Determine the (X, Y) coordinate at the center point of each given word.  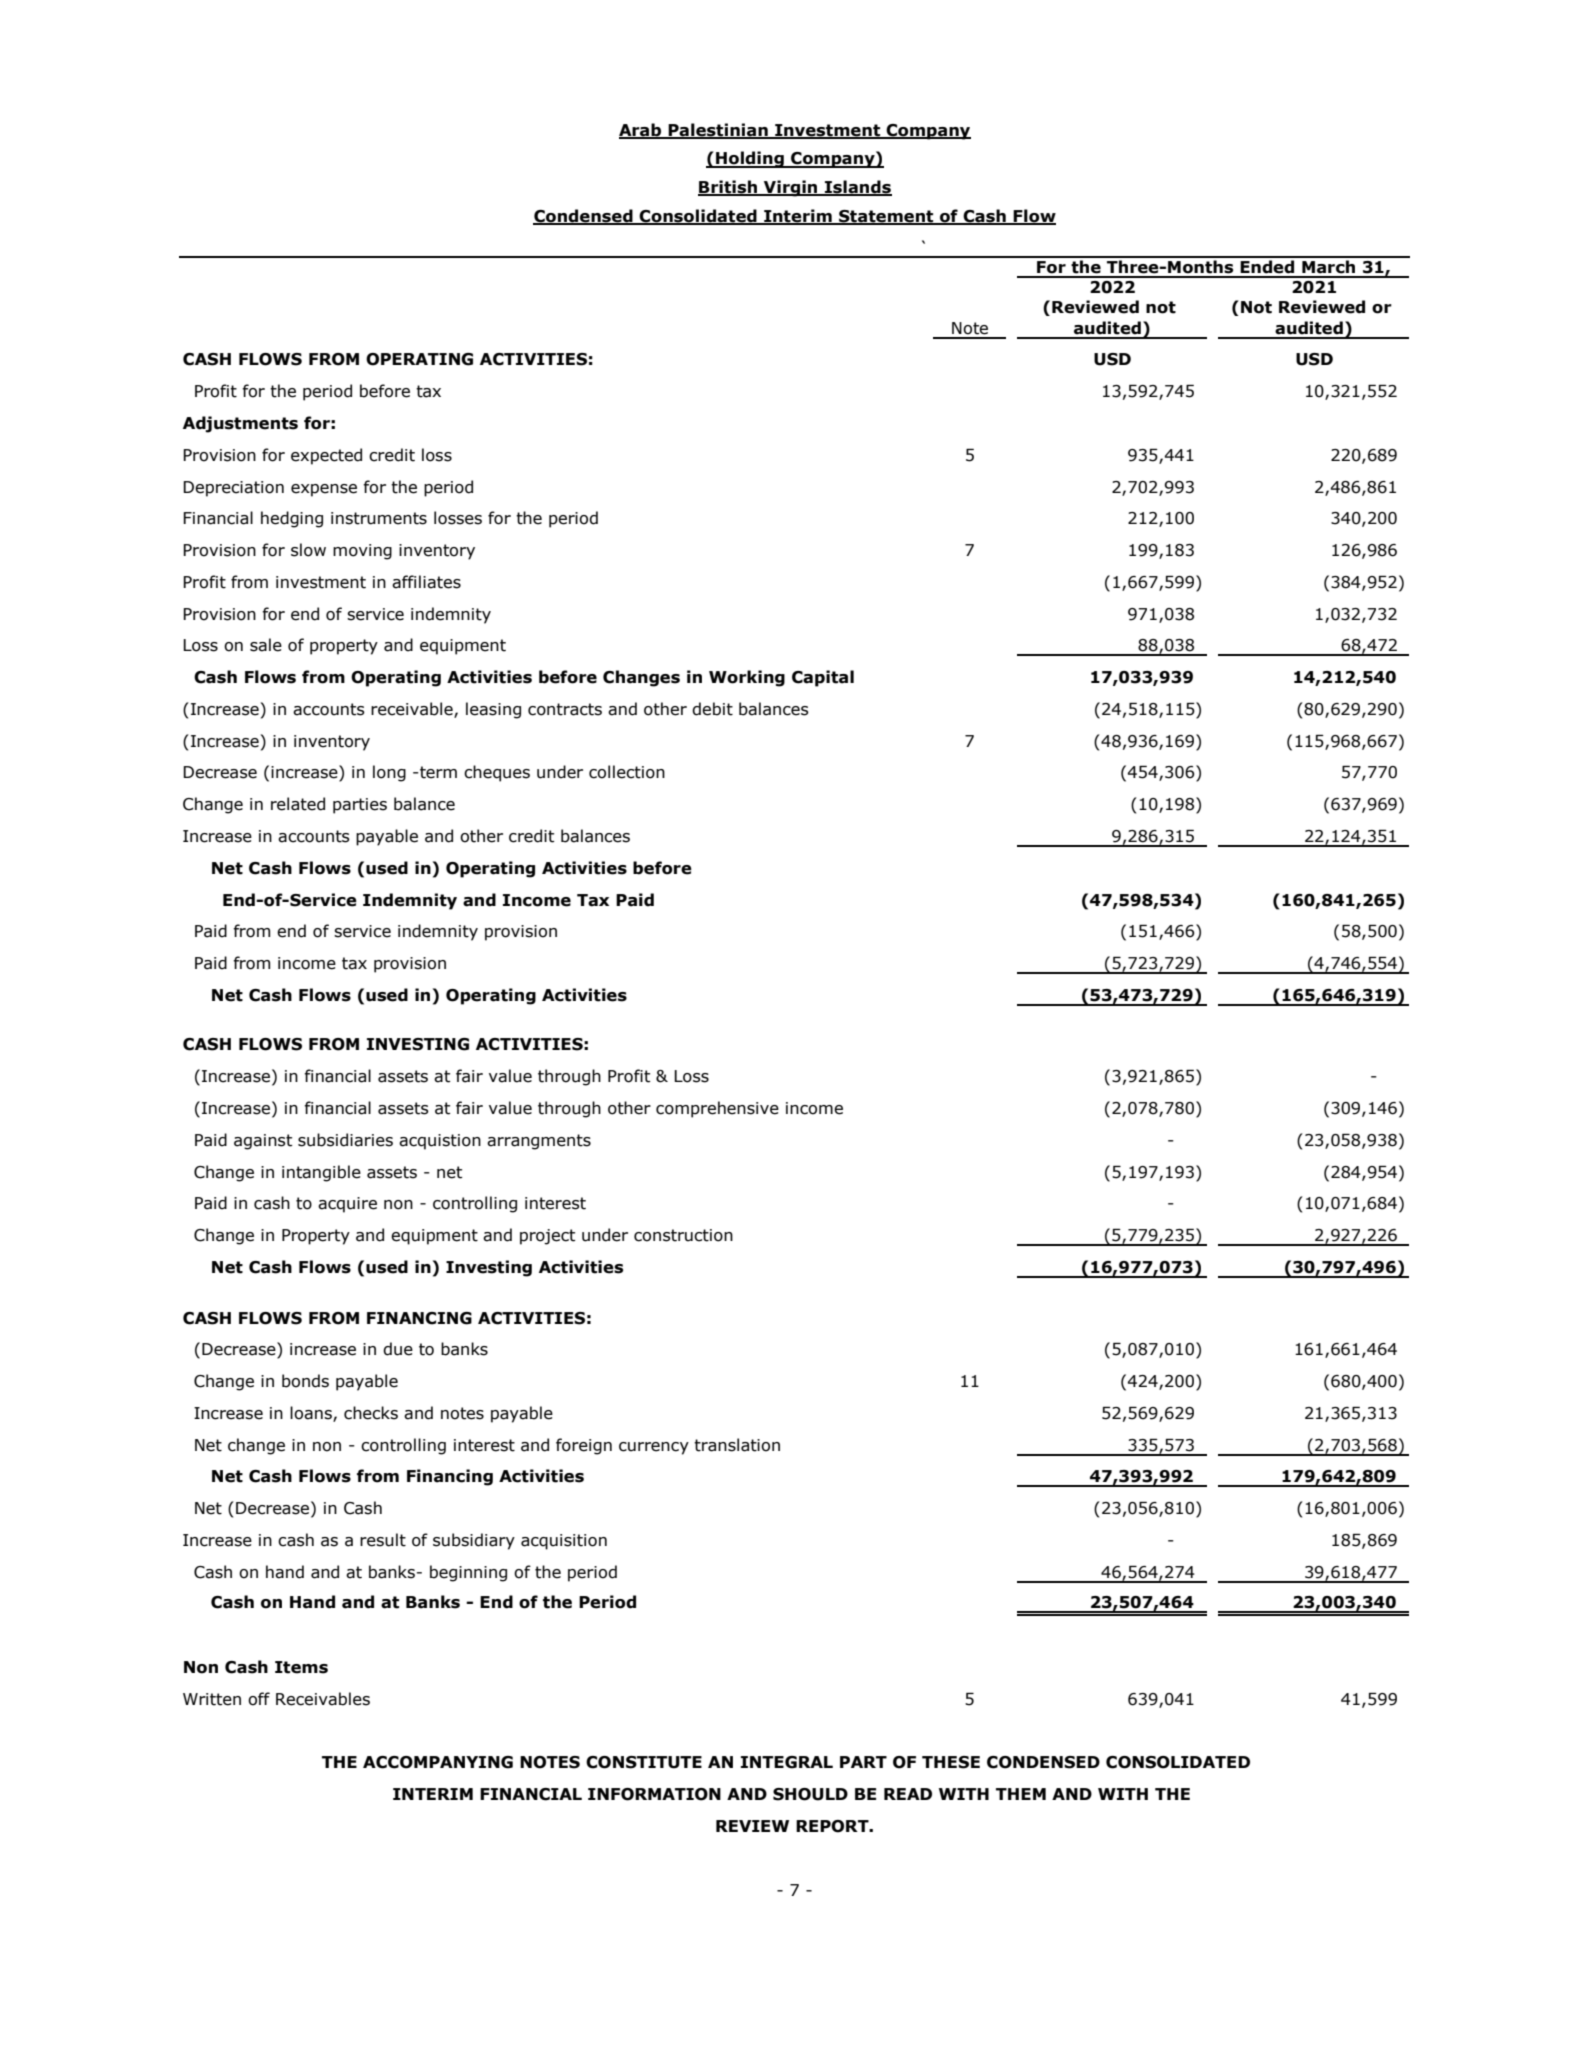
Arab (641, 131)
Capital (823, 678)
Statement (886, 217)
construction (683, 1235)
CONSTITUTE (644, 1762)
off (259, 1699)
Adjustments (240, 424)
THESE (951, 1762)
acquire (347, 1205)
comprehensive (717, 1109)
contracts (565, 709)
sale (266, 645)
